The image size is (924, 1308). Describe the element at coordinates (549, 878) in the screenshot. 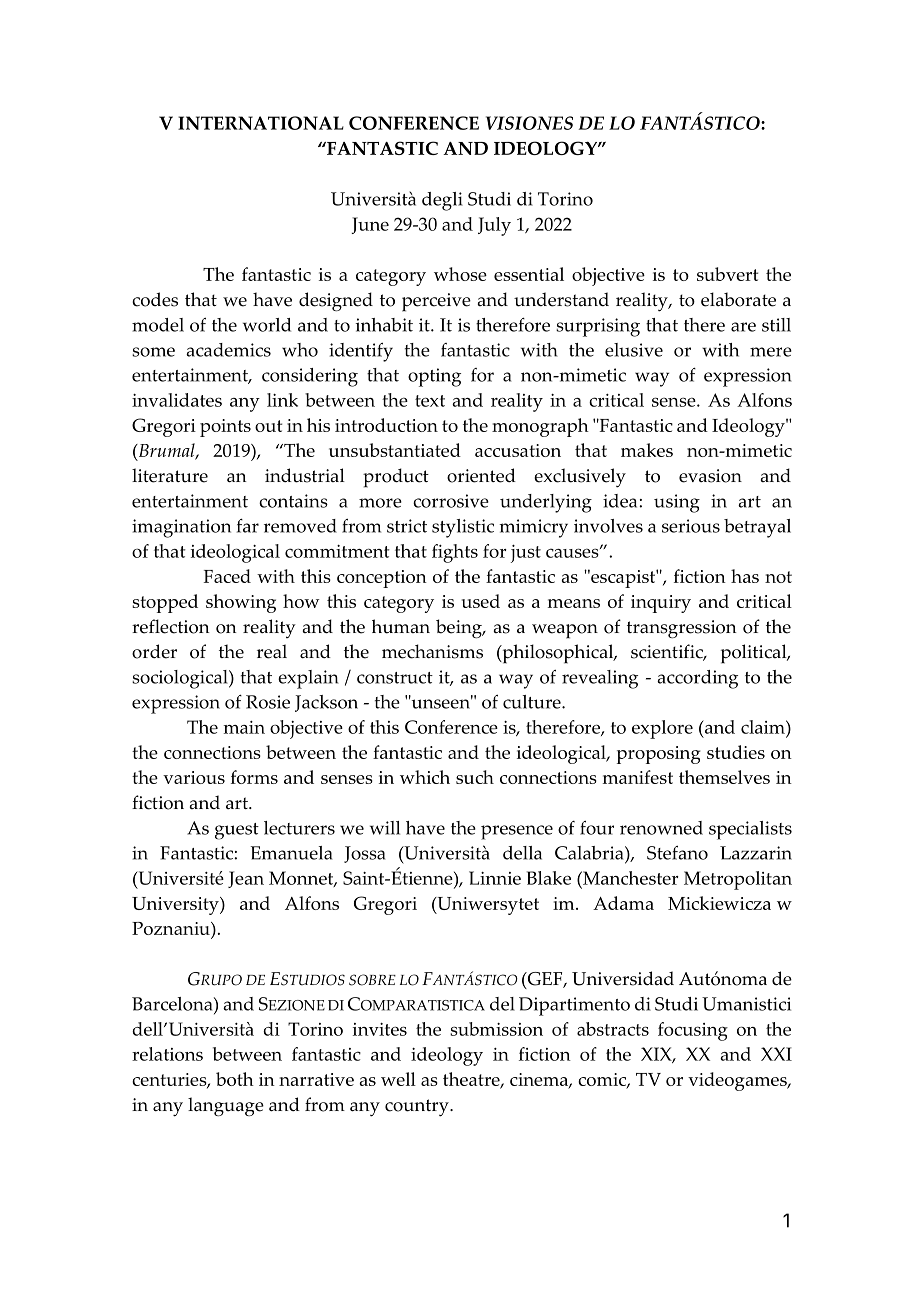

I see `Blake` at that location.
